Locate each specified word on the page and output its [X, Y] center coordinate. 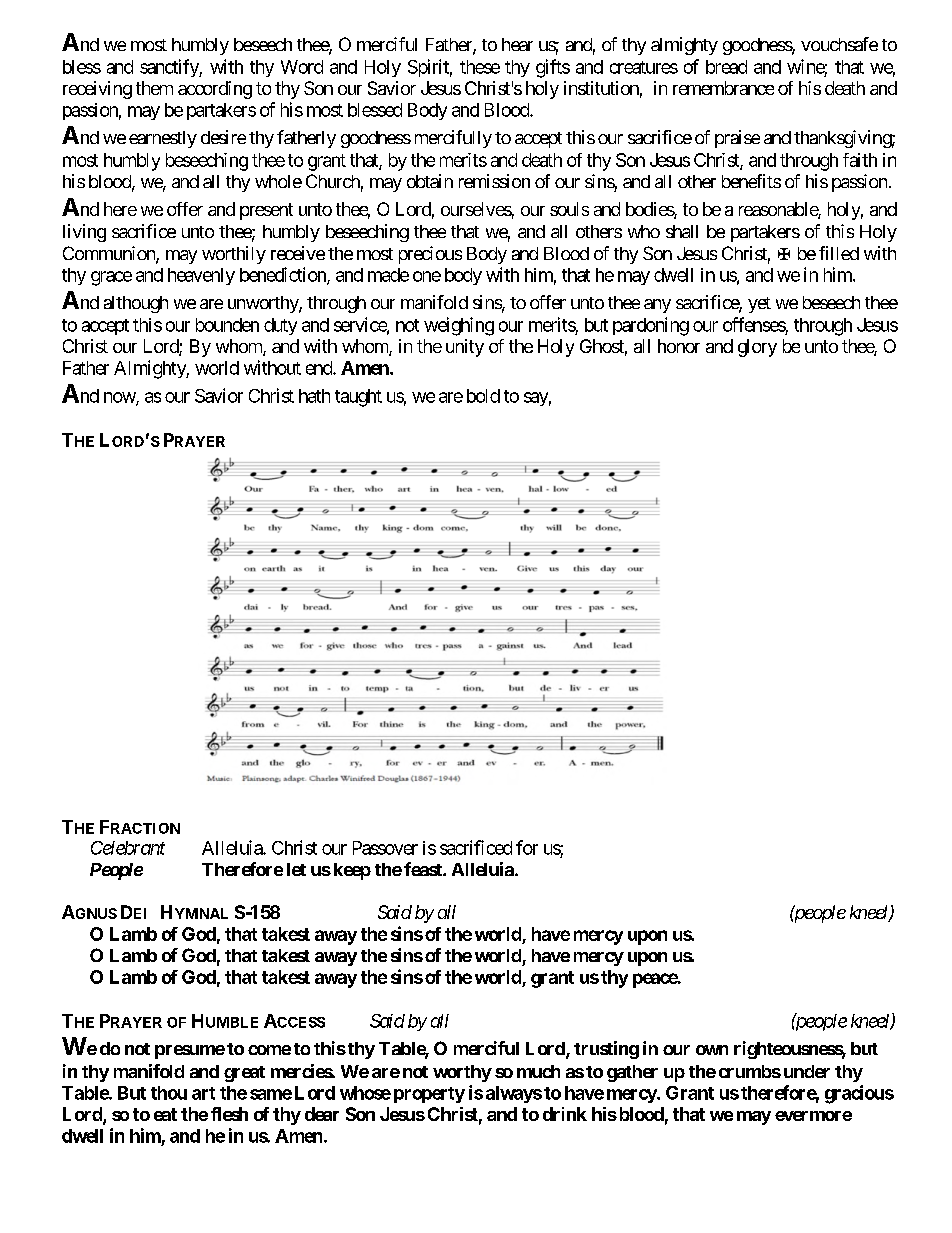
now [120, 398]
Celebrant [128, 848]
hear [517, 44]
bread [726, 67]
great [244, 1074]
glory [757, 348]
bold [483, 396]
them [154, 88]
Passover [385, 848]
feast [424, 869]
